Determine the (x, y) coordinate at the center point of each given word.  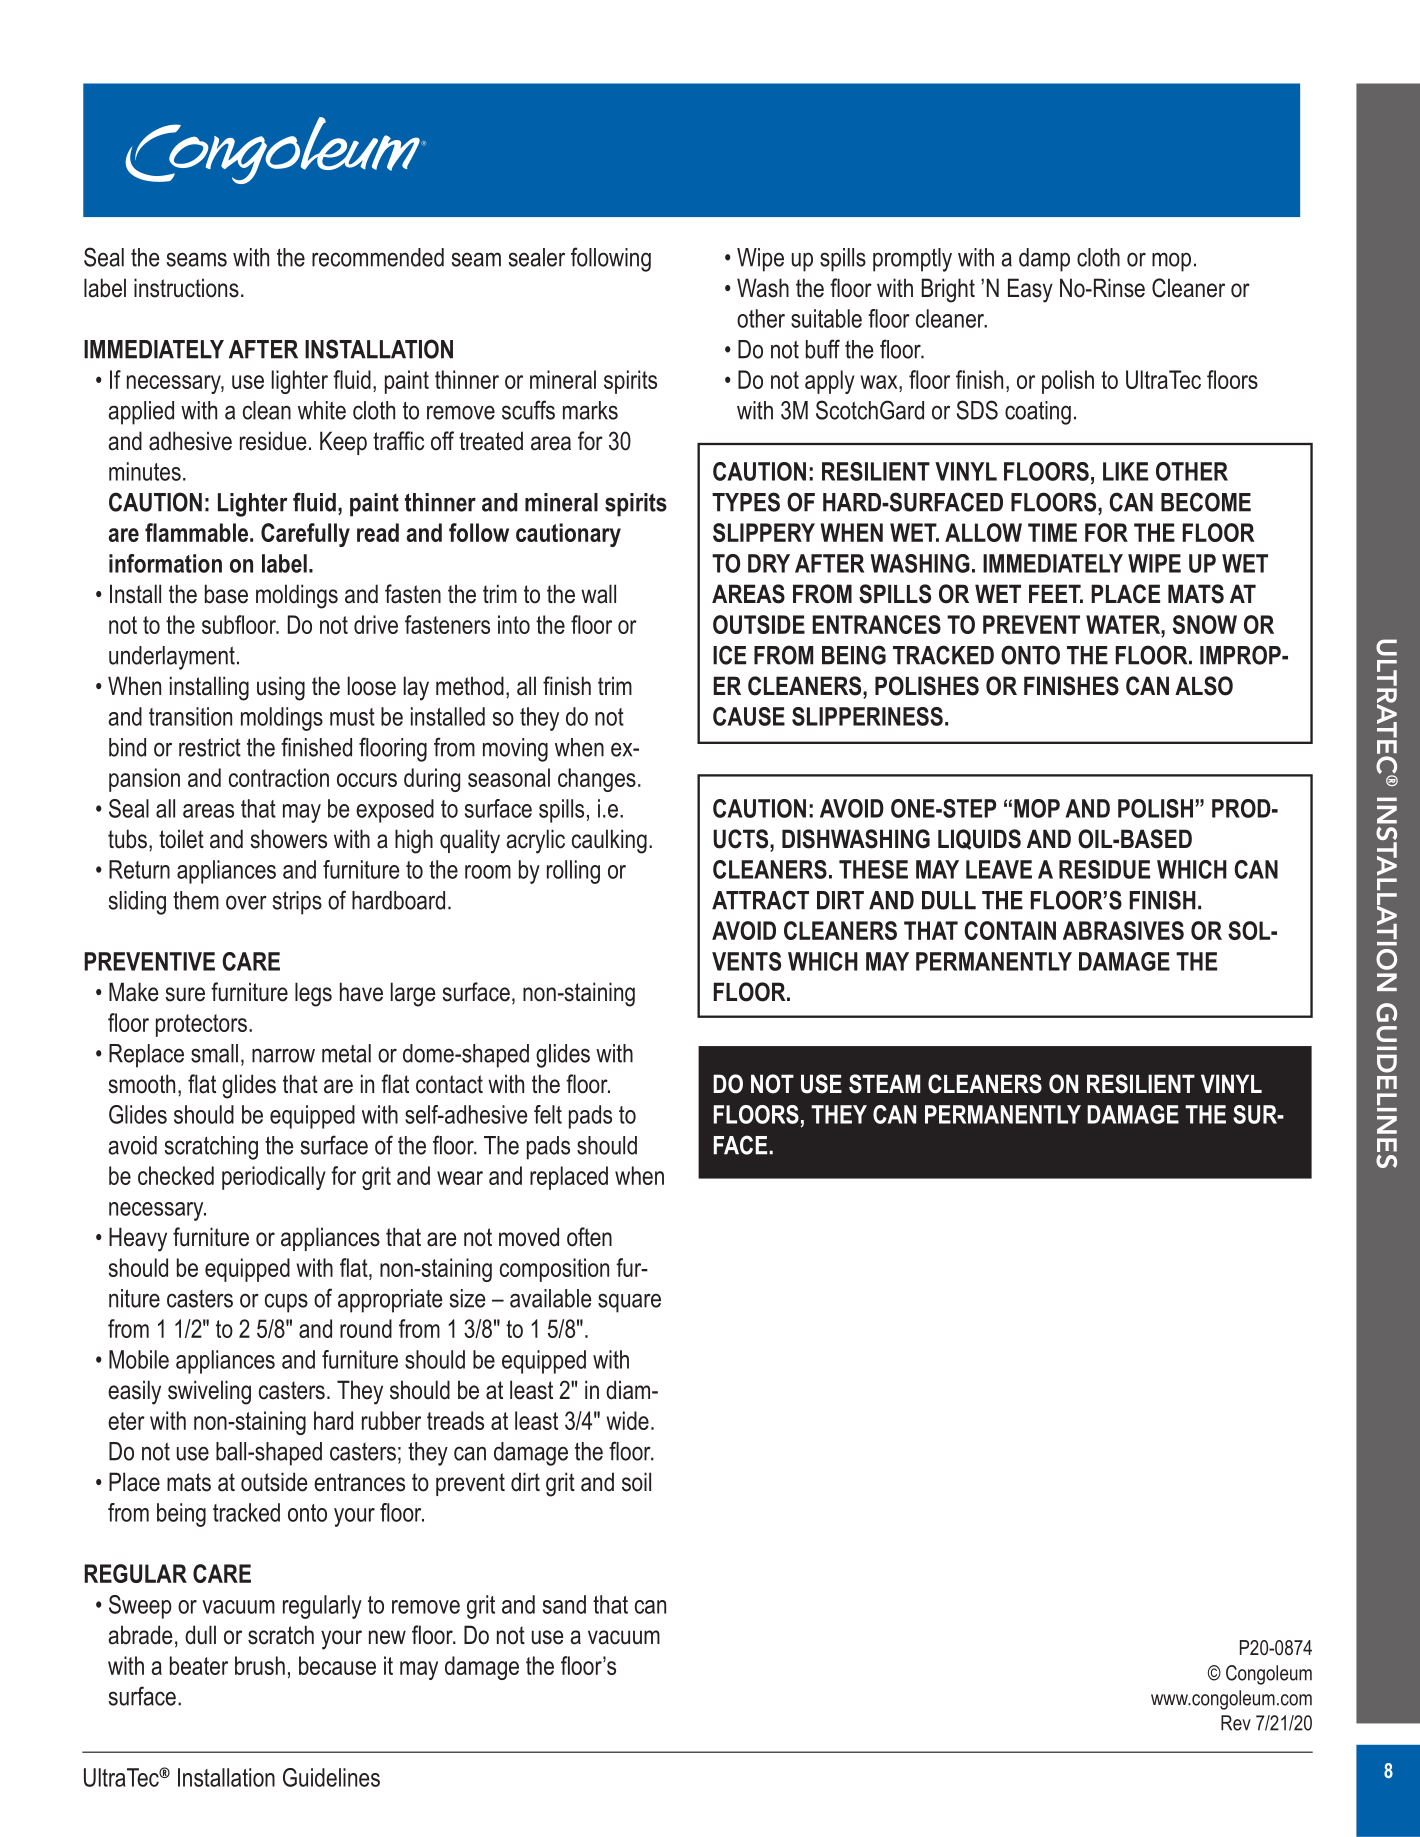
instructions (186, 288)
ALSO (1204, 686)
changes (597, 780)
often (589, 1237)
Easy (1030, 290)
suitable (826, 318)
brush (260, 1665)
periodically (274, 1178)
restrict (210, 747)
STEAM (884, 1084)
